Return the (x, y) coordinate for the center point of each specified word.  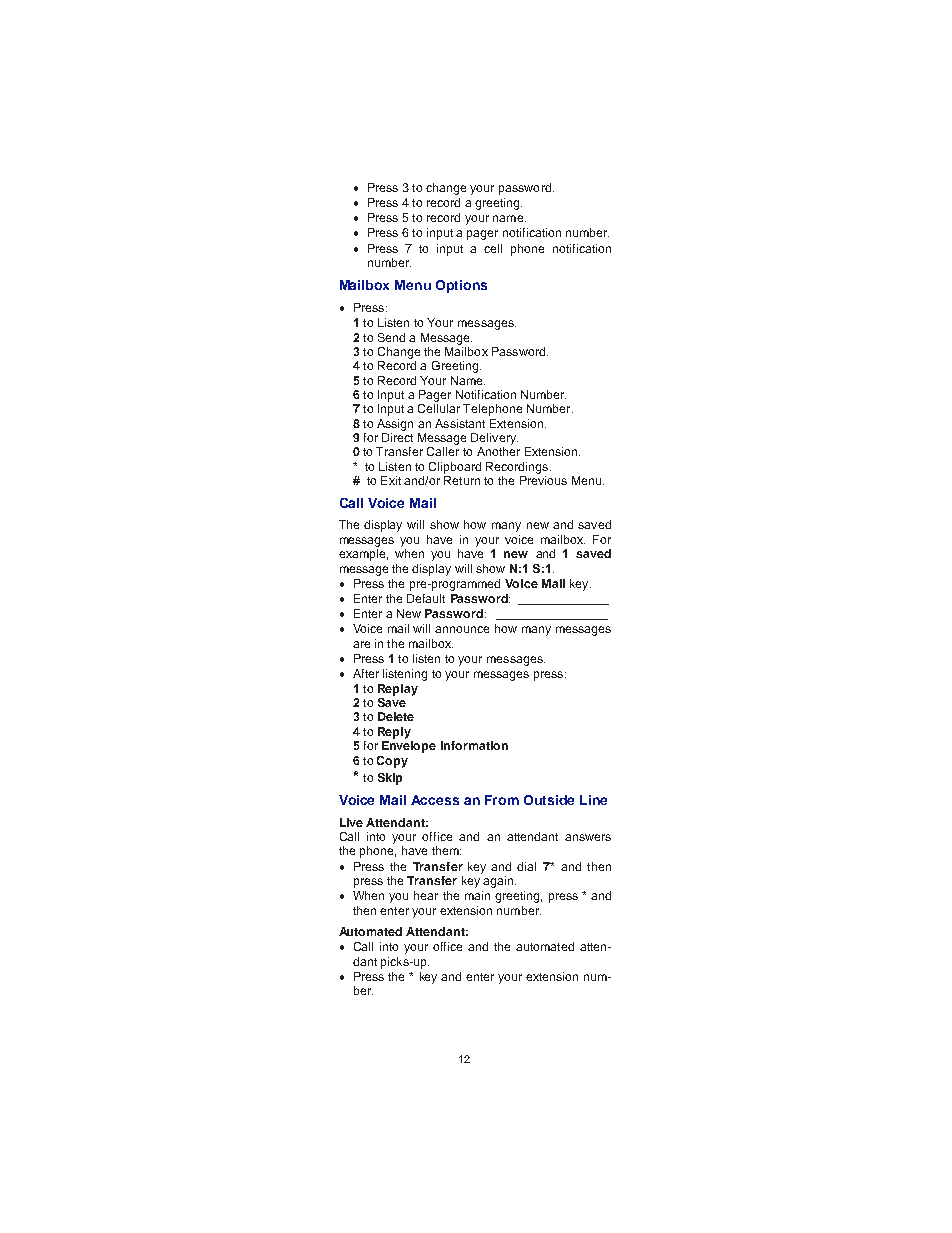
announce (462, 629)
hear (426, 895)
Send (391, 337)
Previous (543, 480)
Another (498, 451)
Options (461, 286)
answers (588, 837)
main (477, 895)
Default (426, 598)
